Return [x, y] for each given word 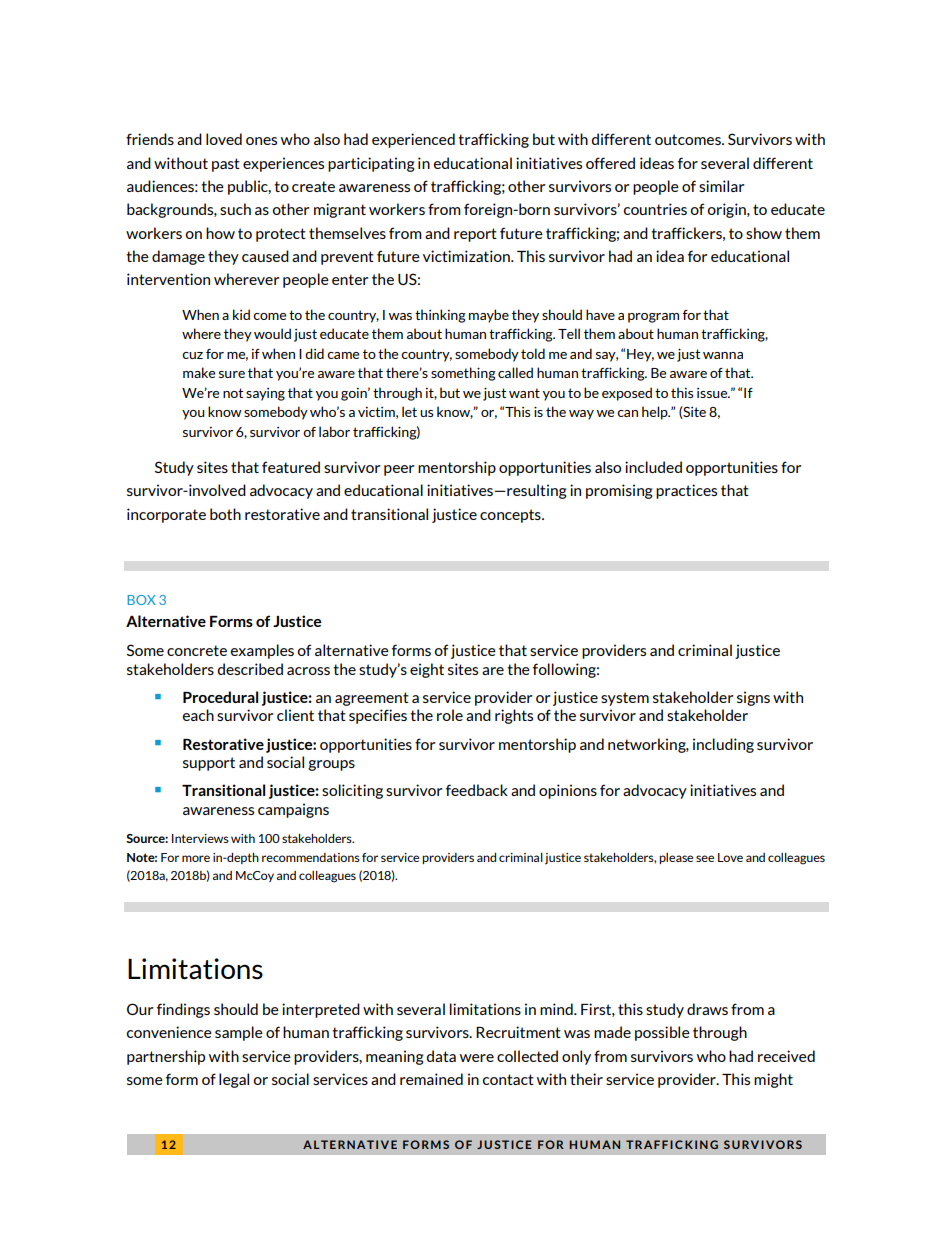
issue [713, 393]
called [515, 372]
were [477, 1058]
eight [427, 670]
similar [722, 186]
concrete [197, 650]
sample [239, 1033]
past [226, 165]
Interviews [200, 838]
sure [232, 374]
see [705, 858]
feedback [477, 790]
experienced [413, 140]
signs [753, 698]
